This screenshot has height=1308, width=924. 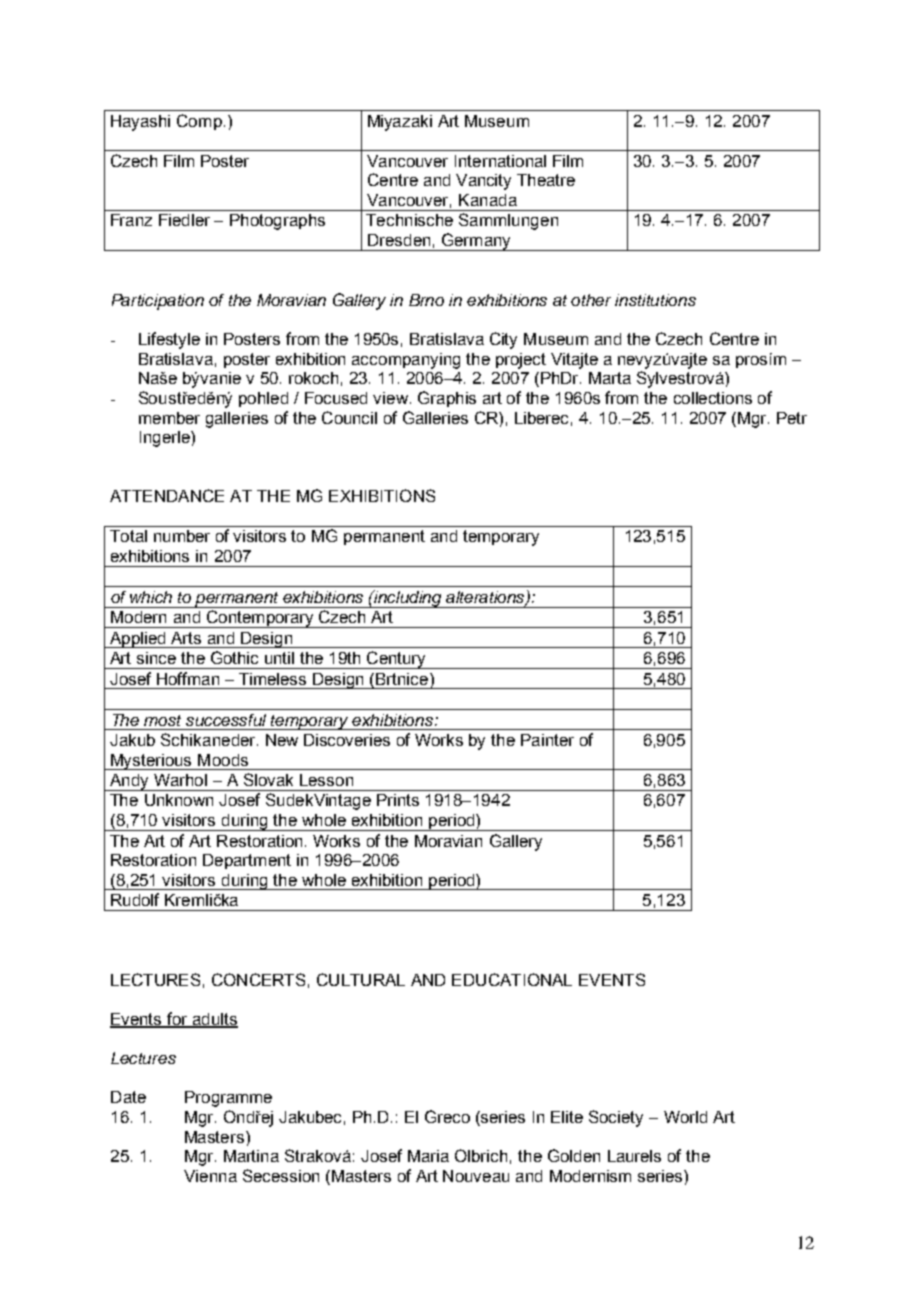 What do you see at coordinates (210, 1176) in the screenshot?
I see `Vienna` at bounding box center [210, 1176].
